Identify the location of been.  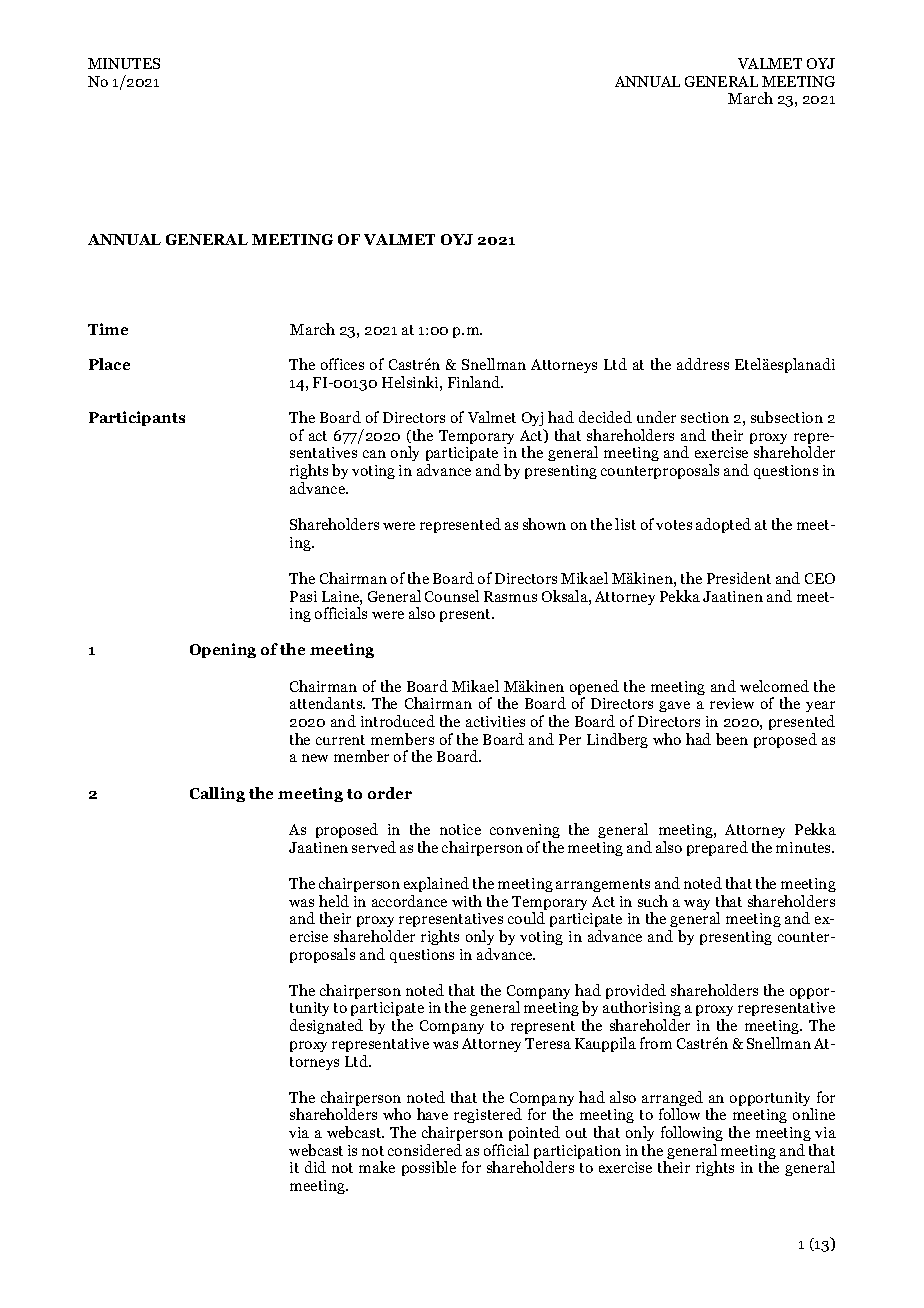
(732, 739).
